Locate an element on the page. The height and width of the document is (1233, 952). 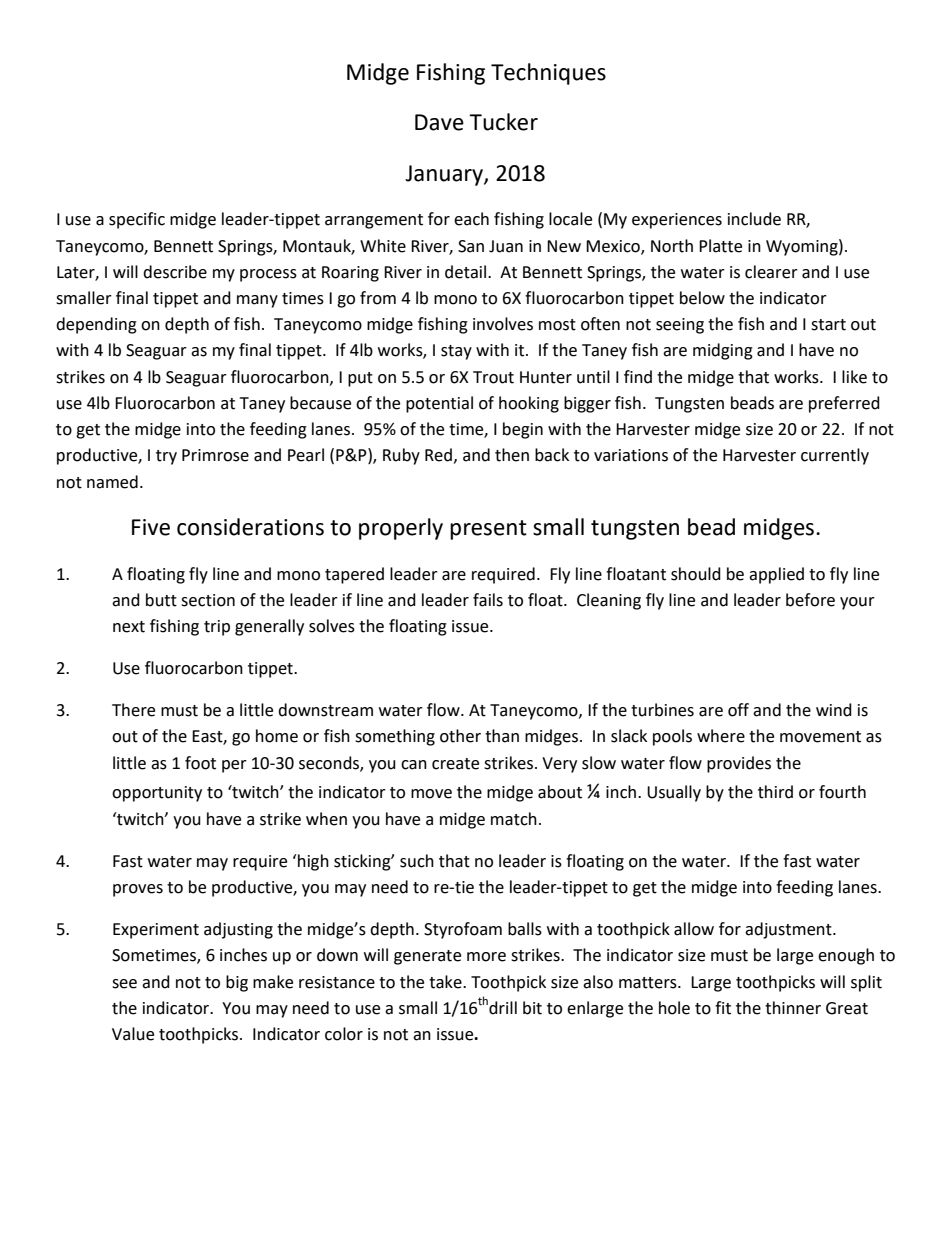
present is located at coordinates (488, 530).
